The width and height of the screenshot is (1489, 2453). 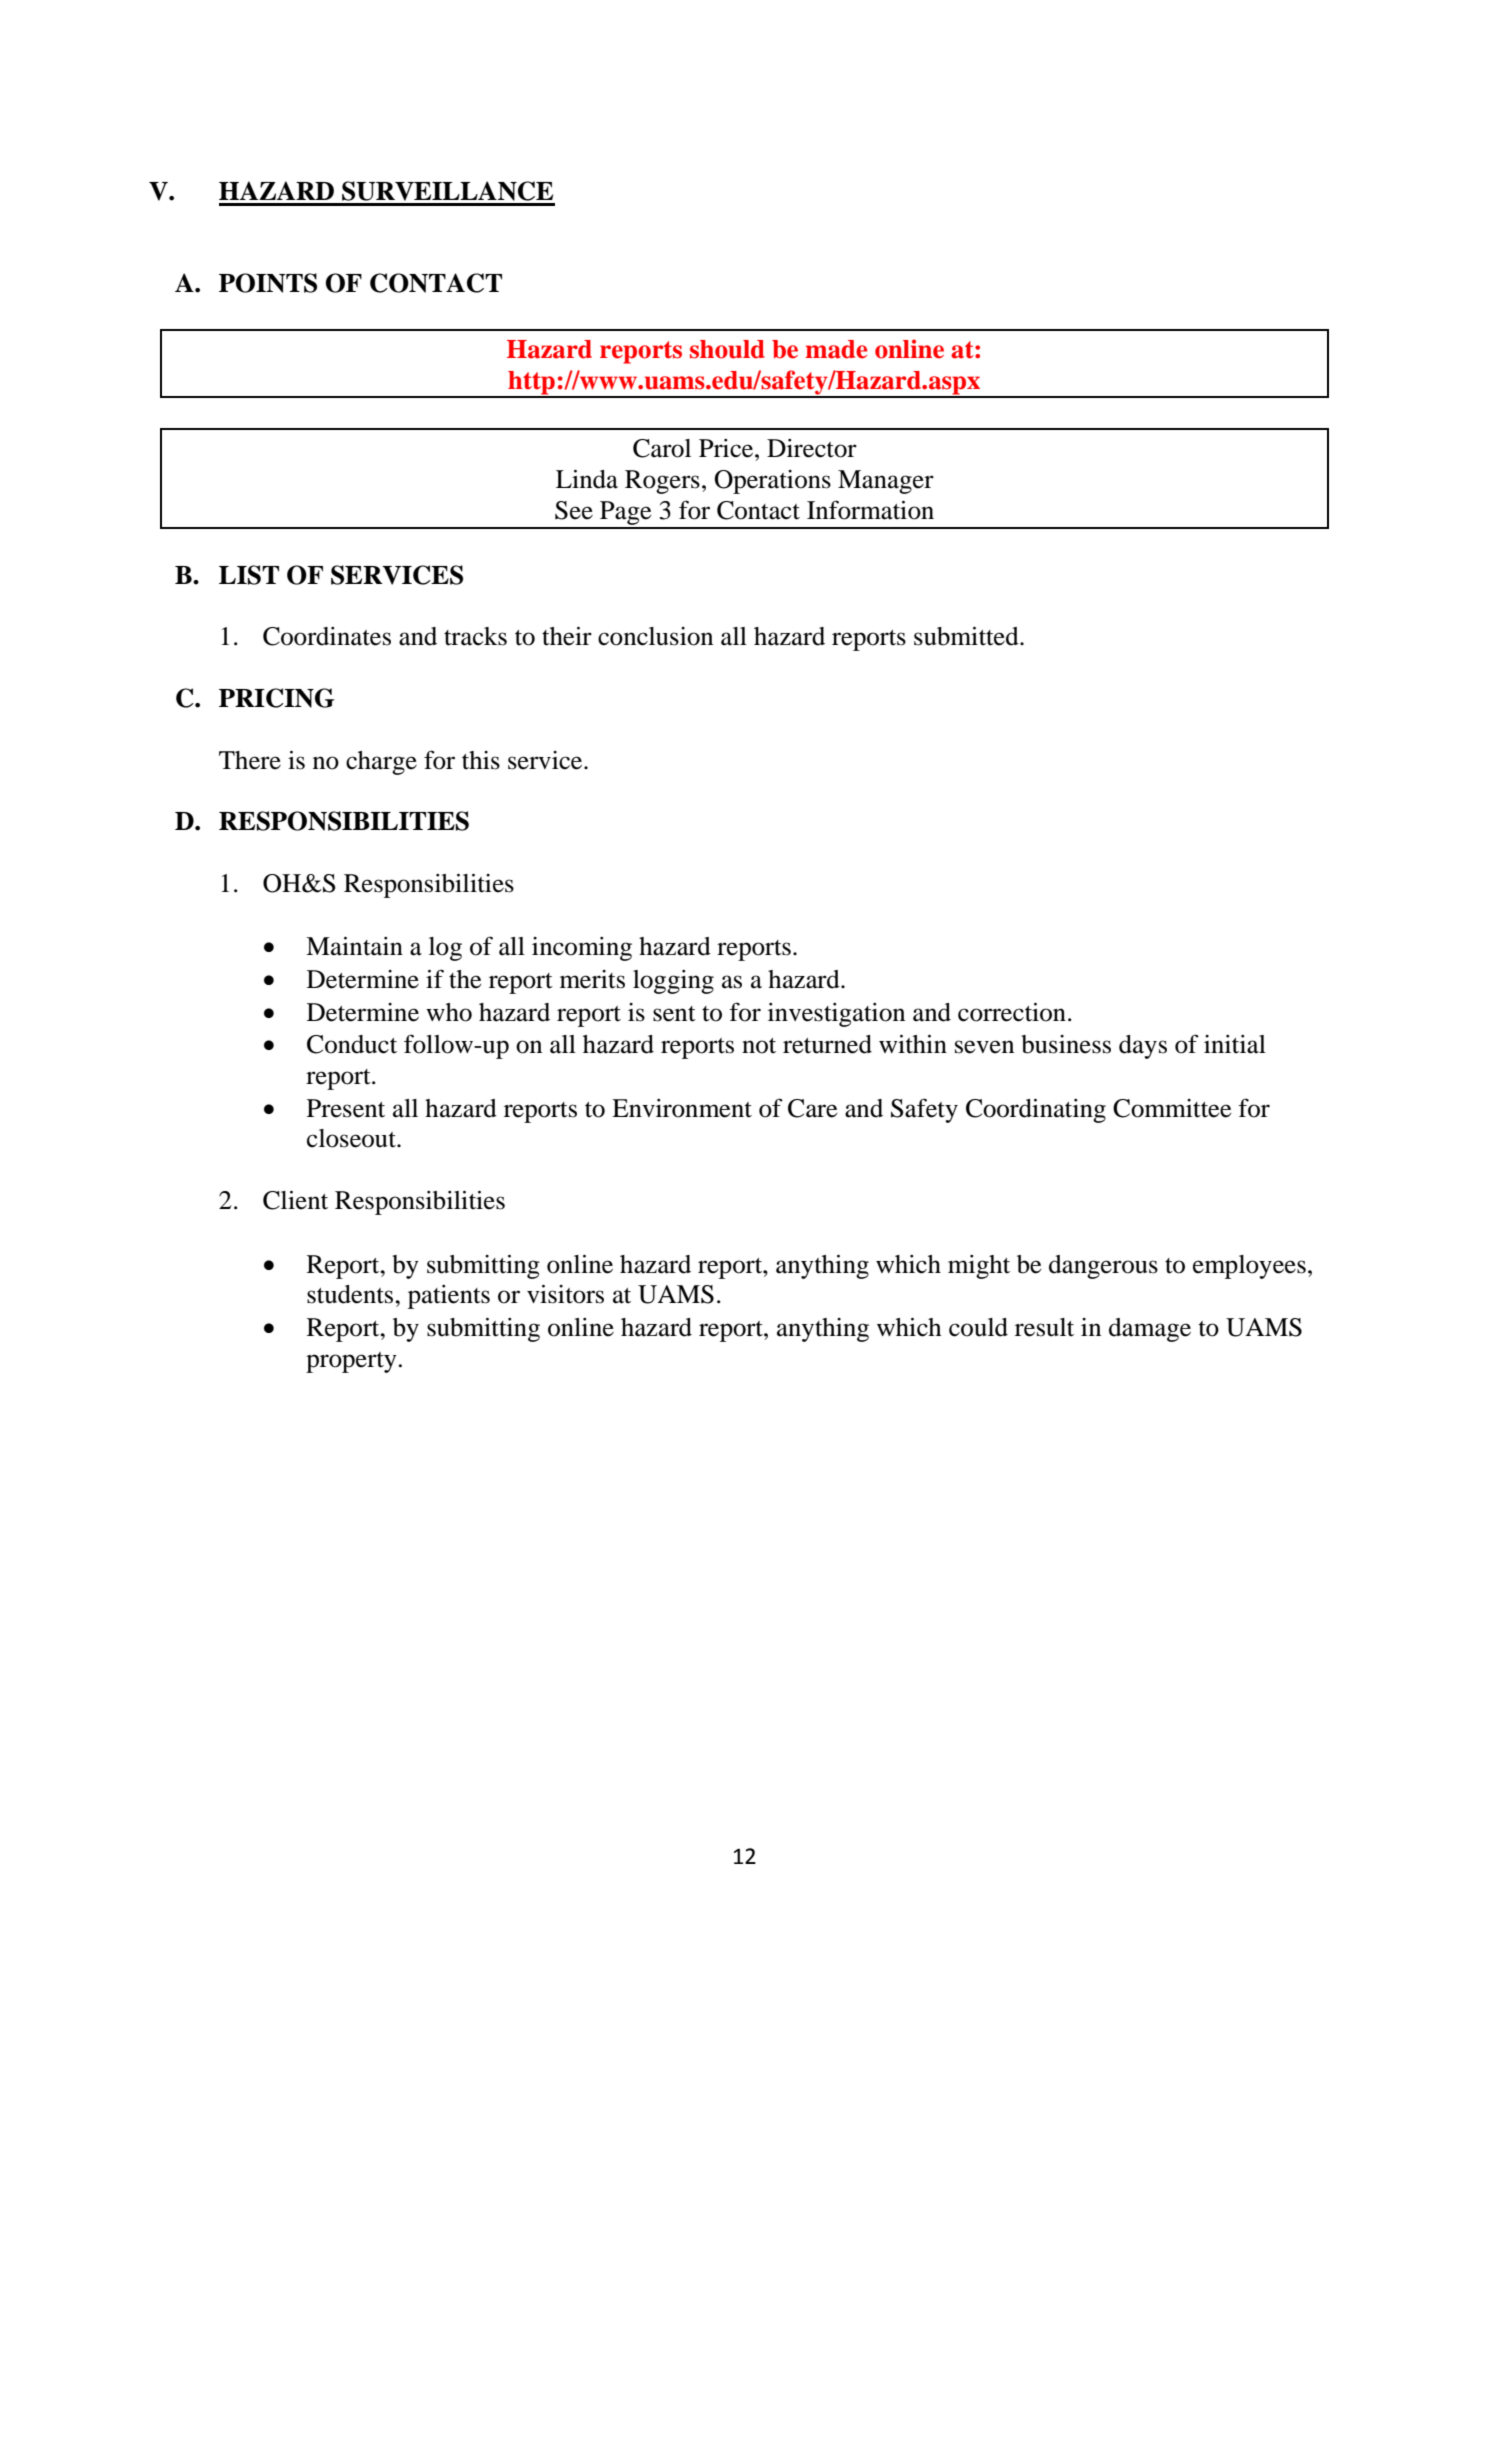 What do you see at coordinates (759, 1046) in the screenshot?
I see `not` at bounding box center [759, 1046].
